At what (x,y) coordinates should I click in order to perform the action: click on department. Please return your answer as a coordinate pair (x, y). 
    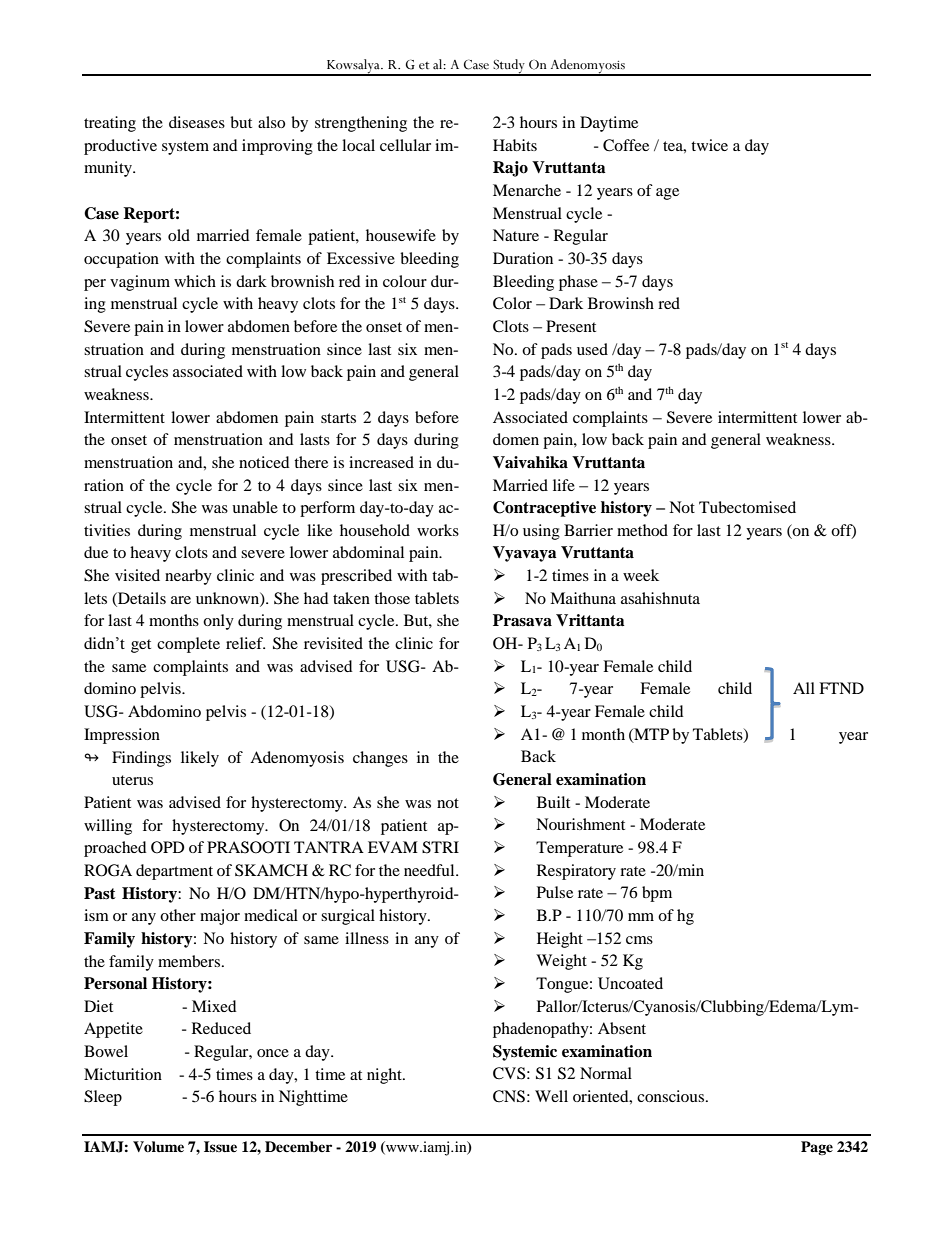
    Looking at the image, I should click on (174, 872).
